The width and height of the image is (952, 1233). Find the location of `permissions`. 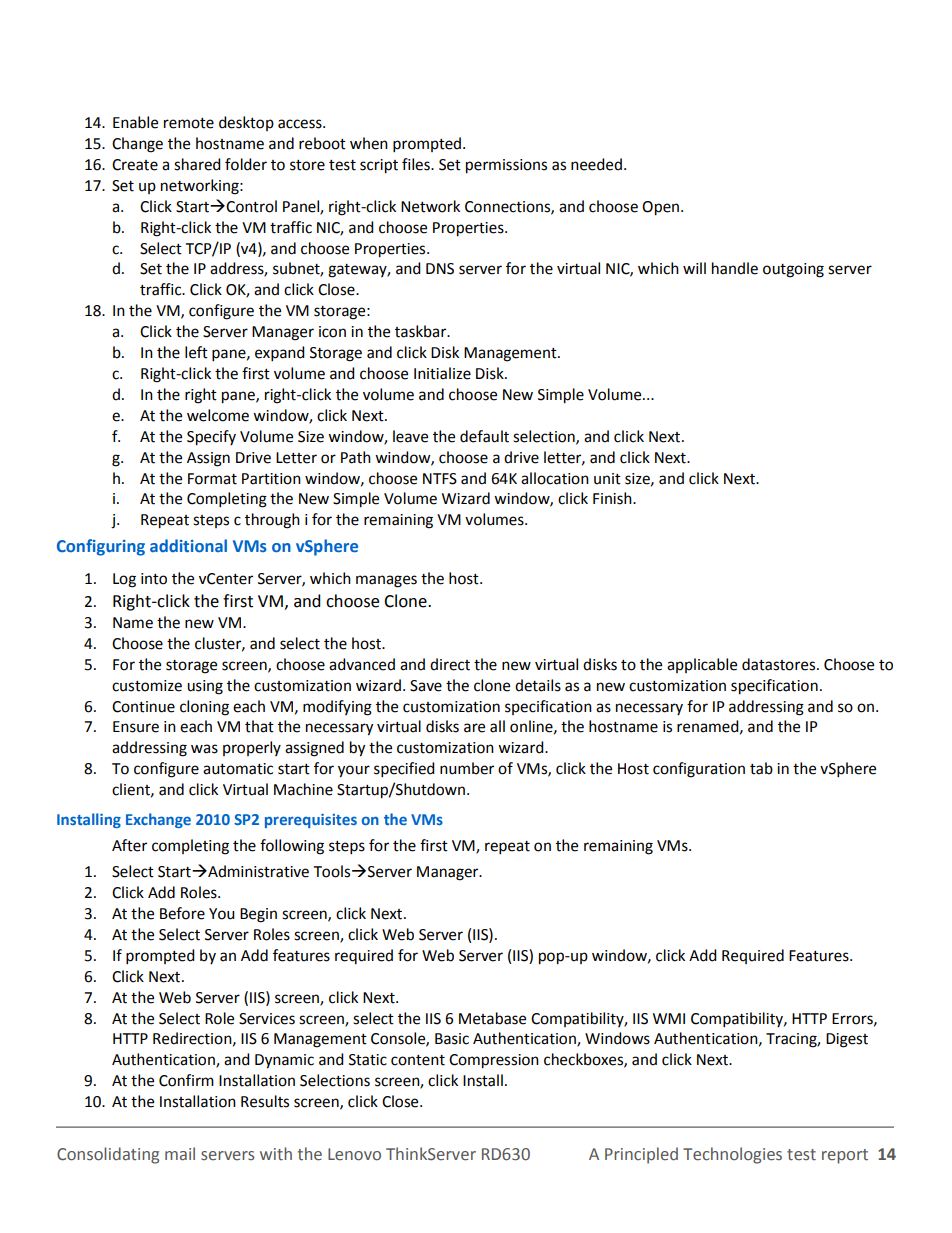

permissions is located at coordinates (506, 166).
